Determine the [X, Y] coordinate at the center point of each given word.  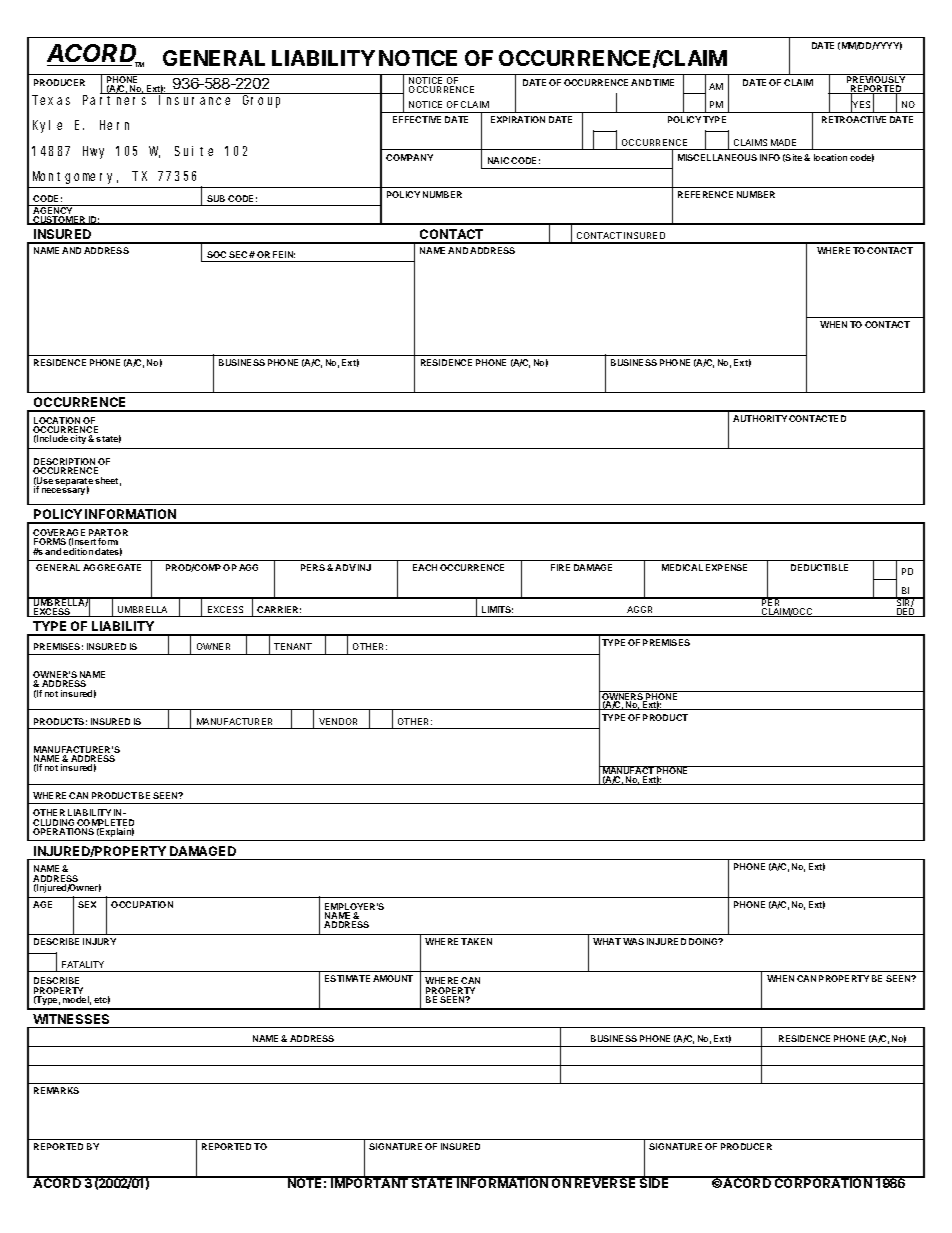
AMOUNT [393, 978]
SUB [216, 198]
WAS [633, 941]
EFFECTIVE [417, 119]
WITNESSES [71, 1019]
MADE [783, 142]
